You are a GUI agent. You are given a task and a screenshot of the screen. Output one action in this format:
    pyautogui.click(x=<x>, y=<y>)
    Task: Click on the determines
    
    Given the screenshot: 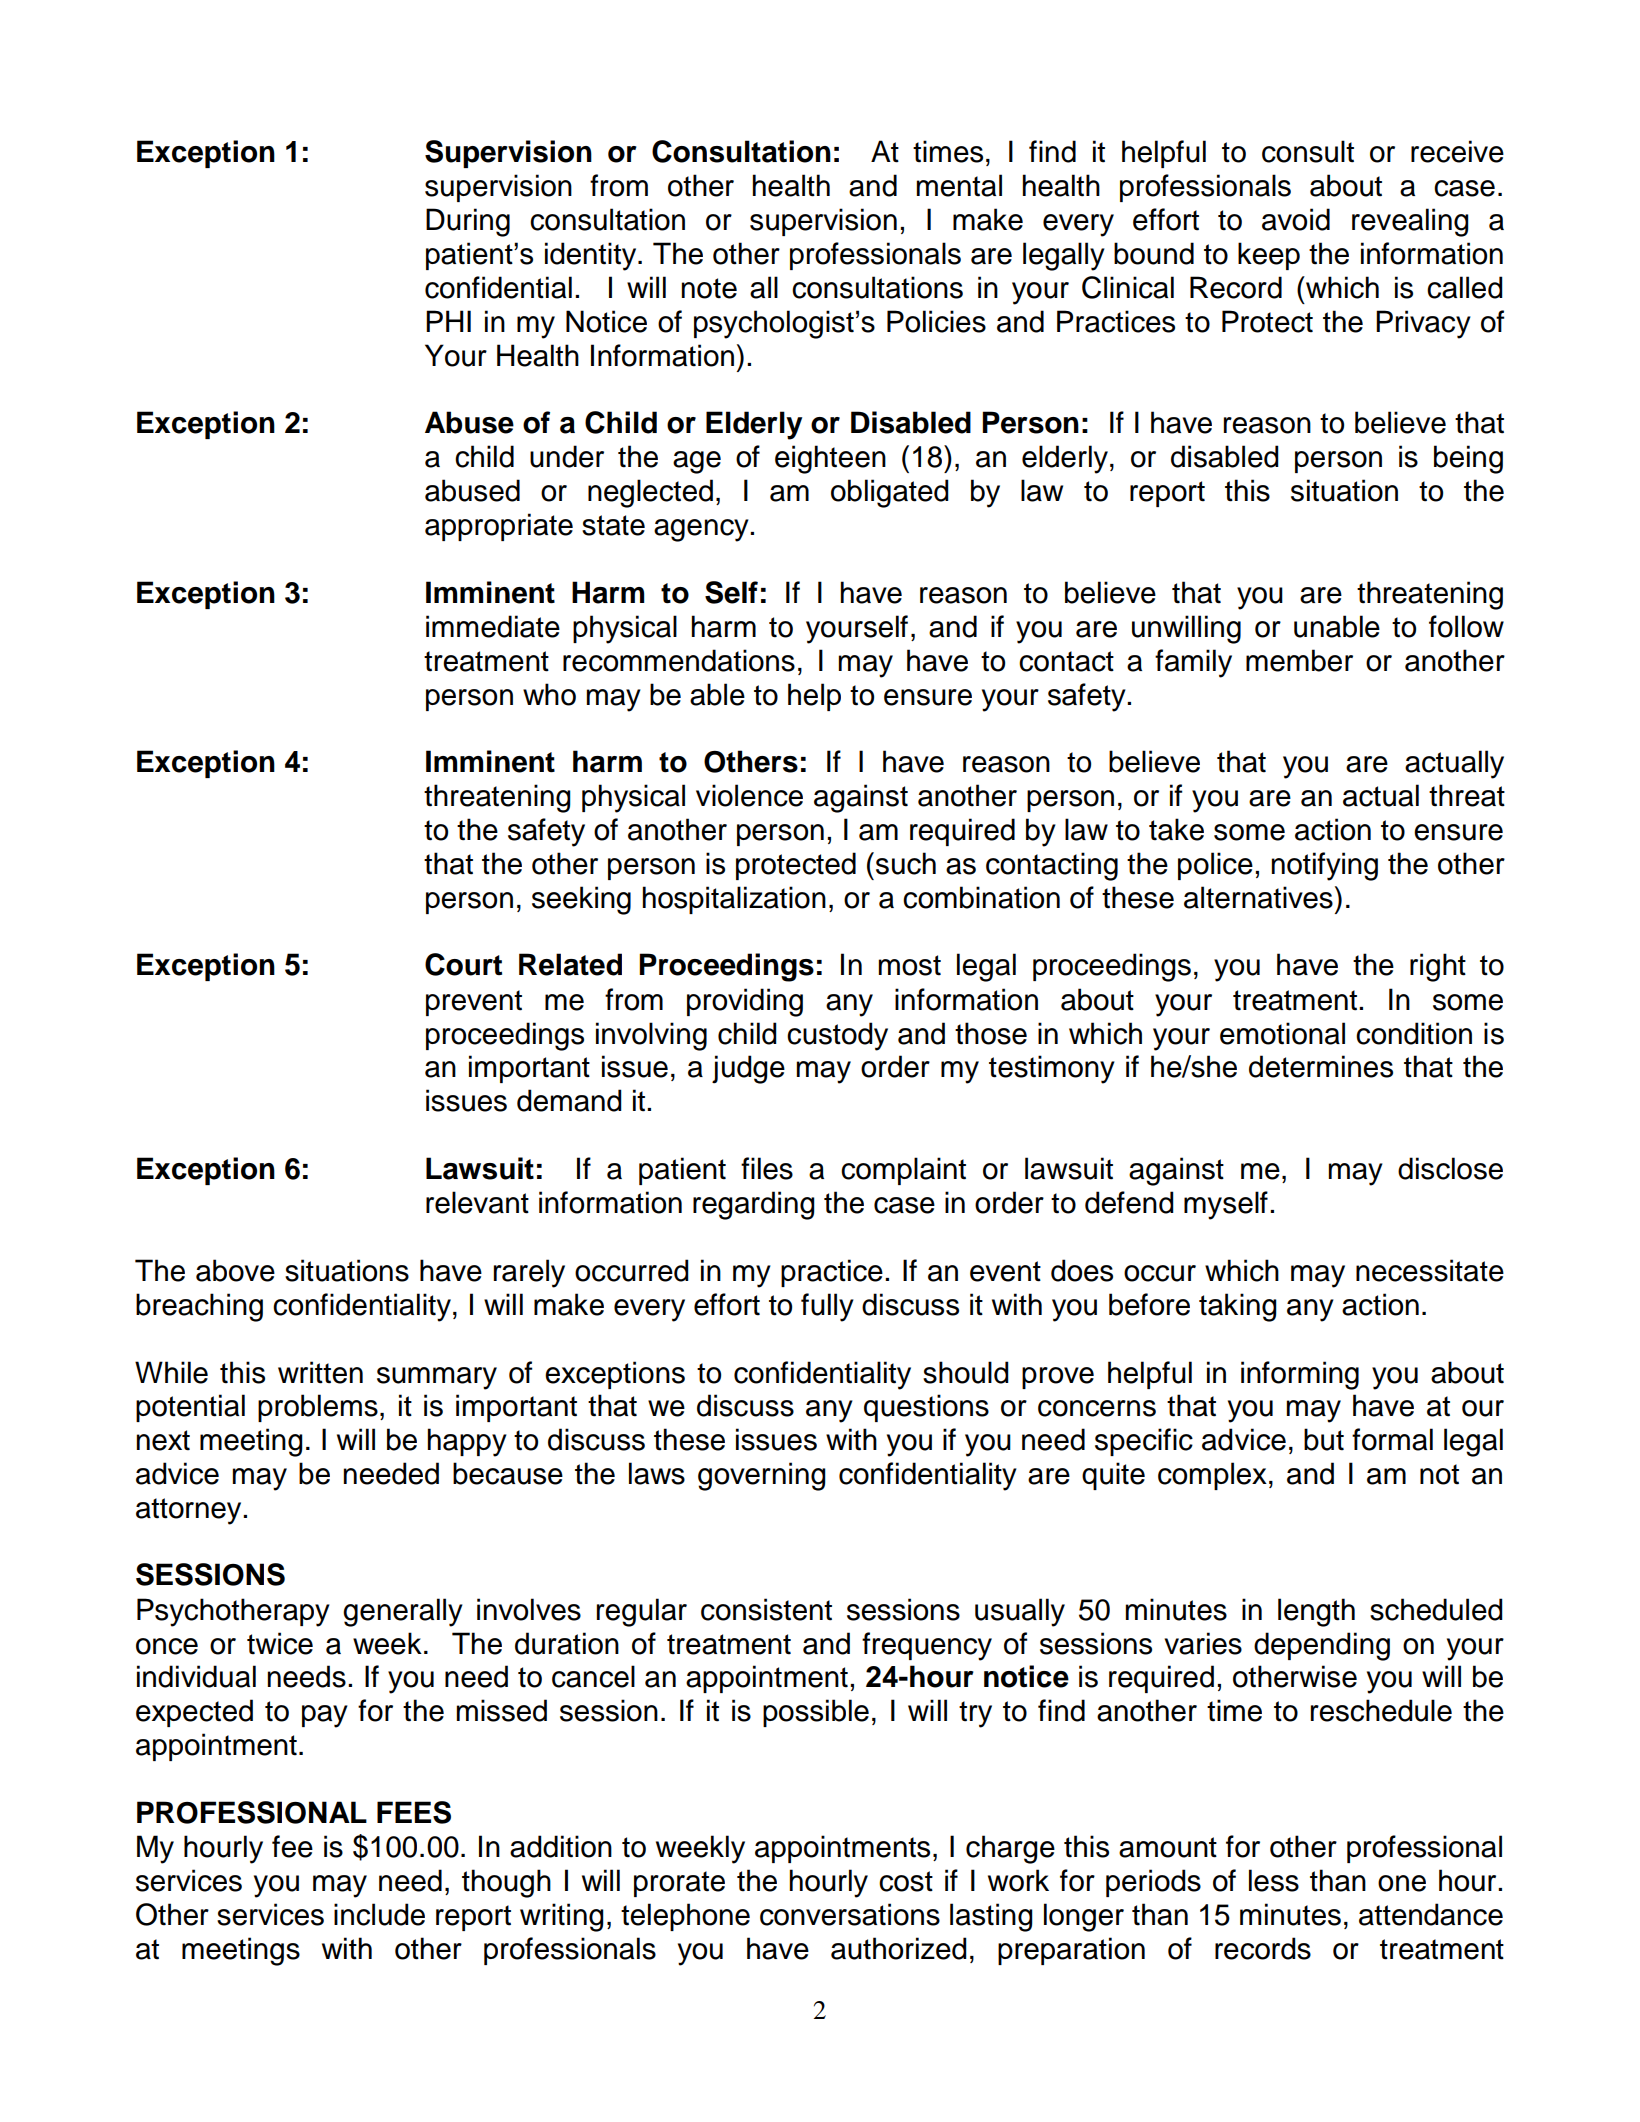 What is the action you would take?
    pyautogui.click(x=1321, y=1066)
